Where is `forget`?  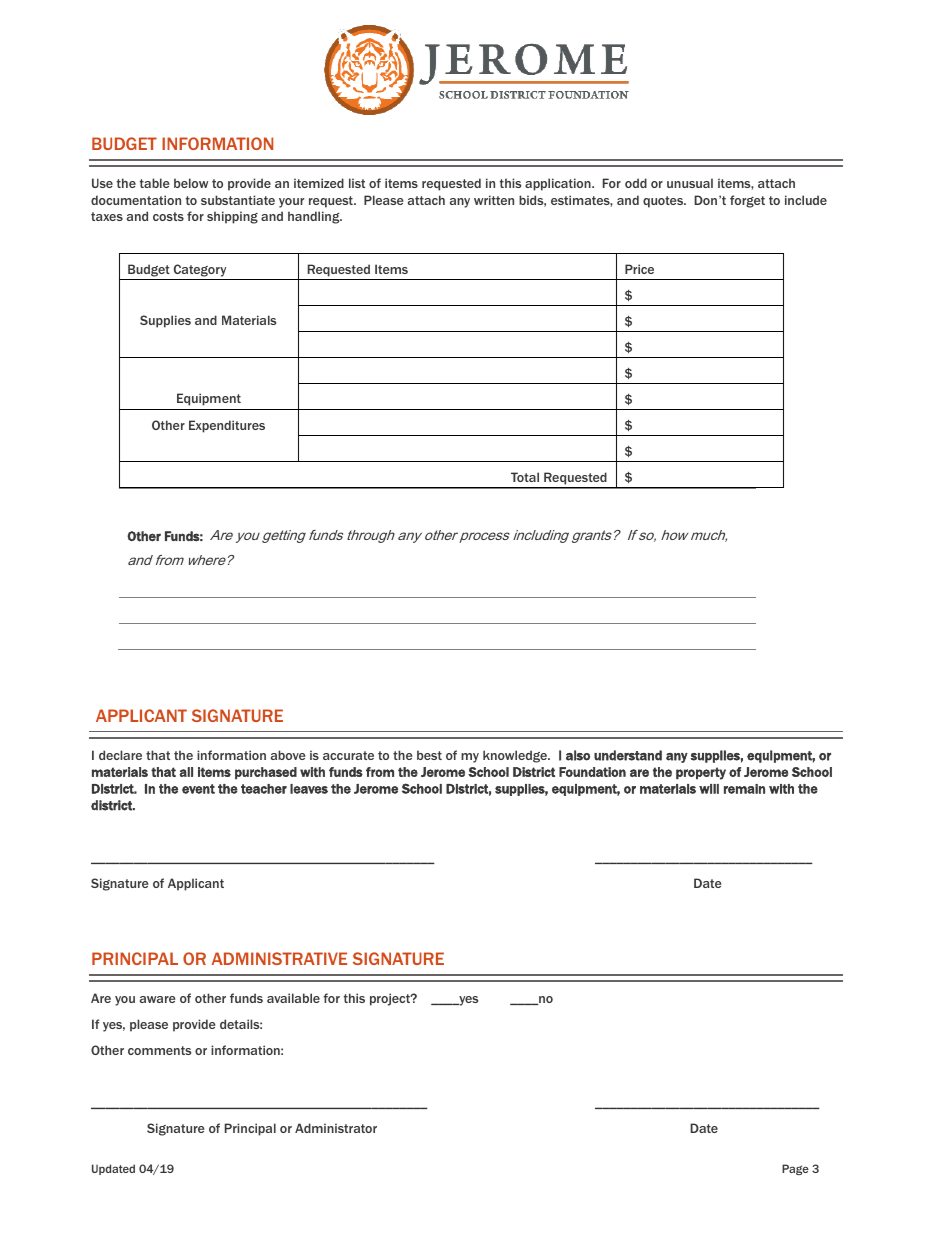 forget is located at coordinates (747, 201).
